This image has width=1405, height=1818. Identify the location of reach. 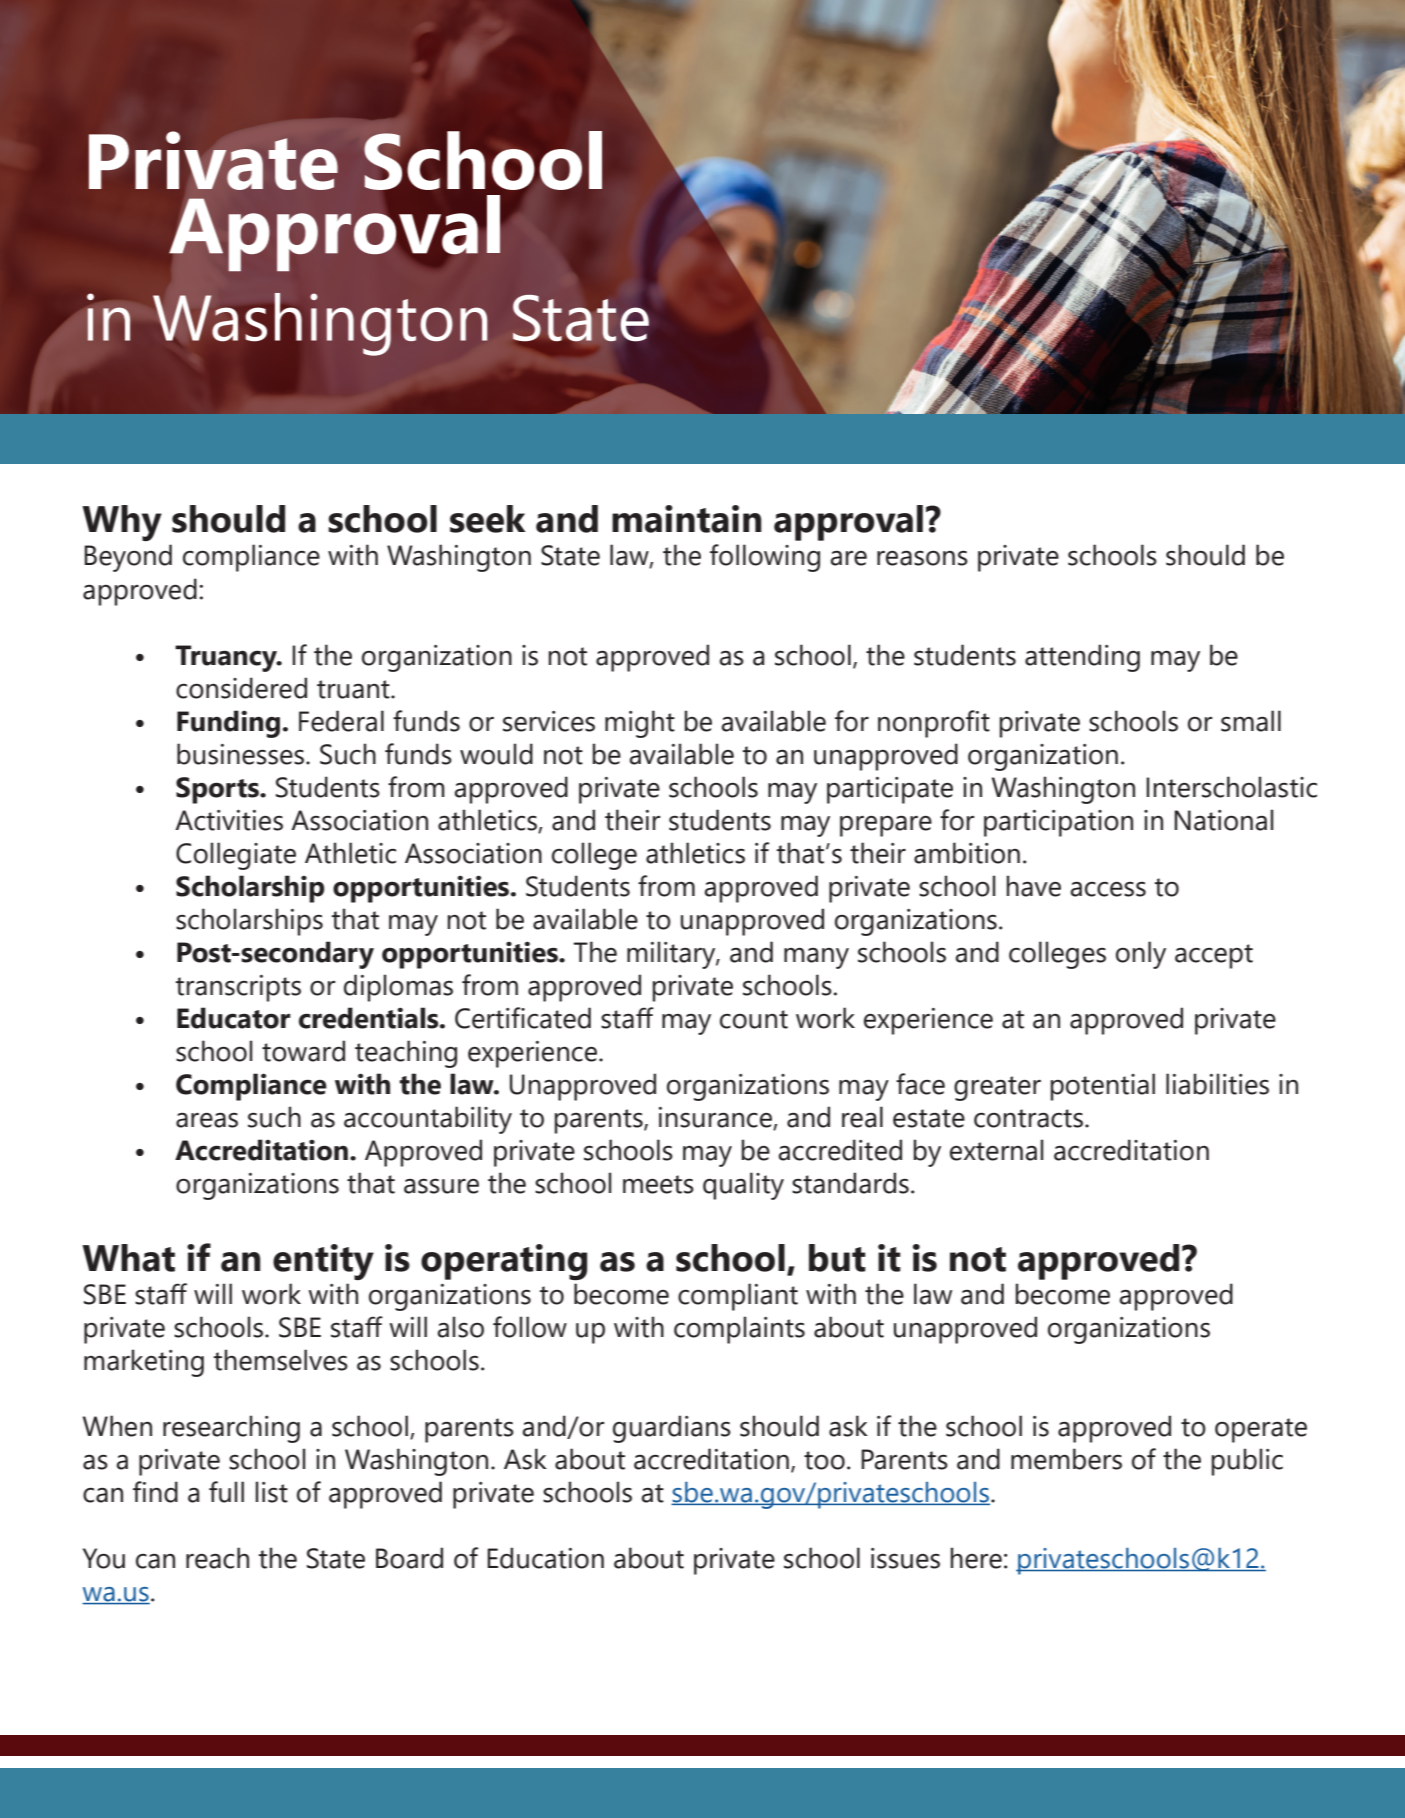
(217, 1558).
